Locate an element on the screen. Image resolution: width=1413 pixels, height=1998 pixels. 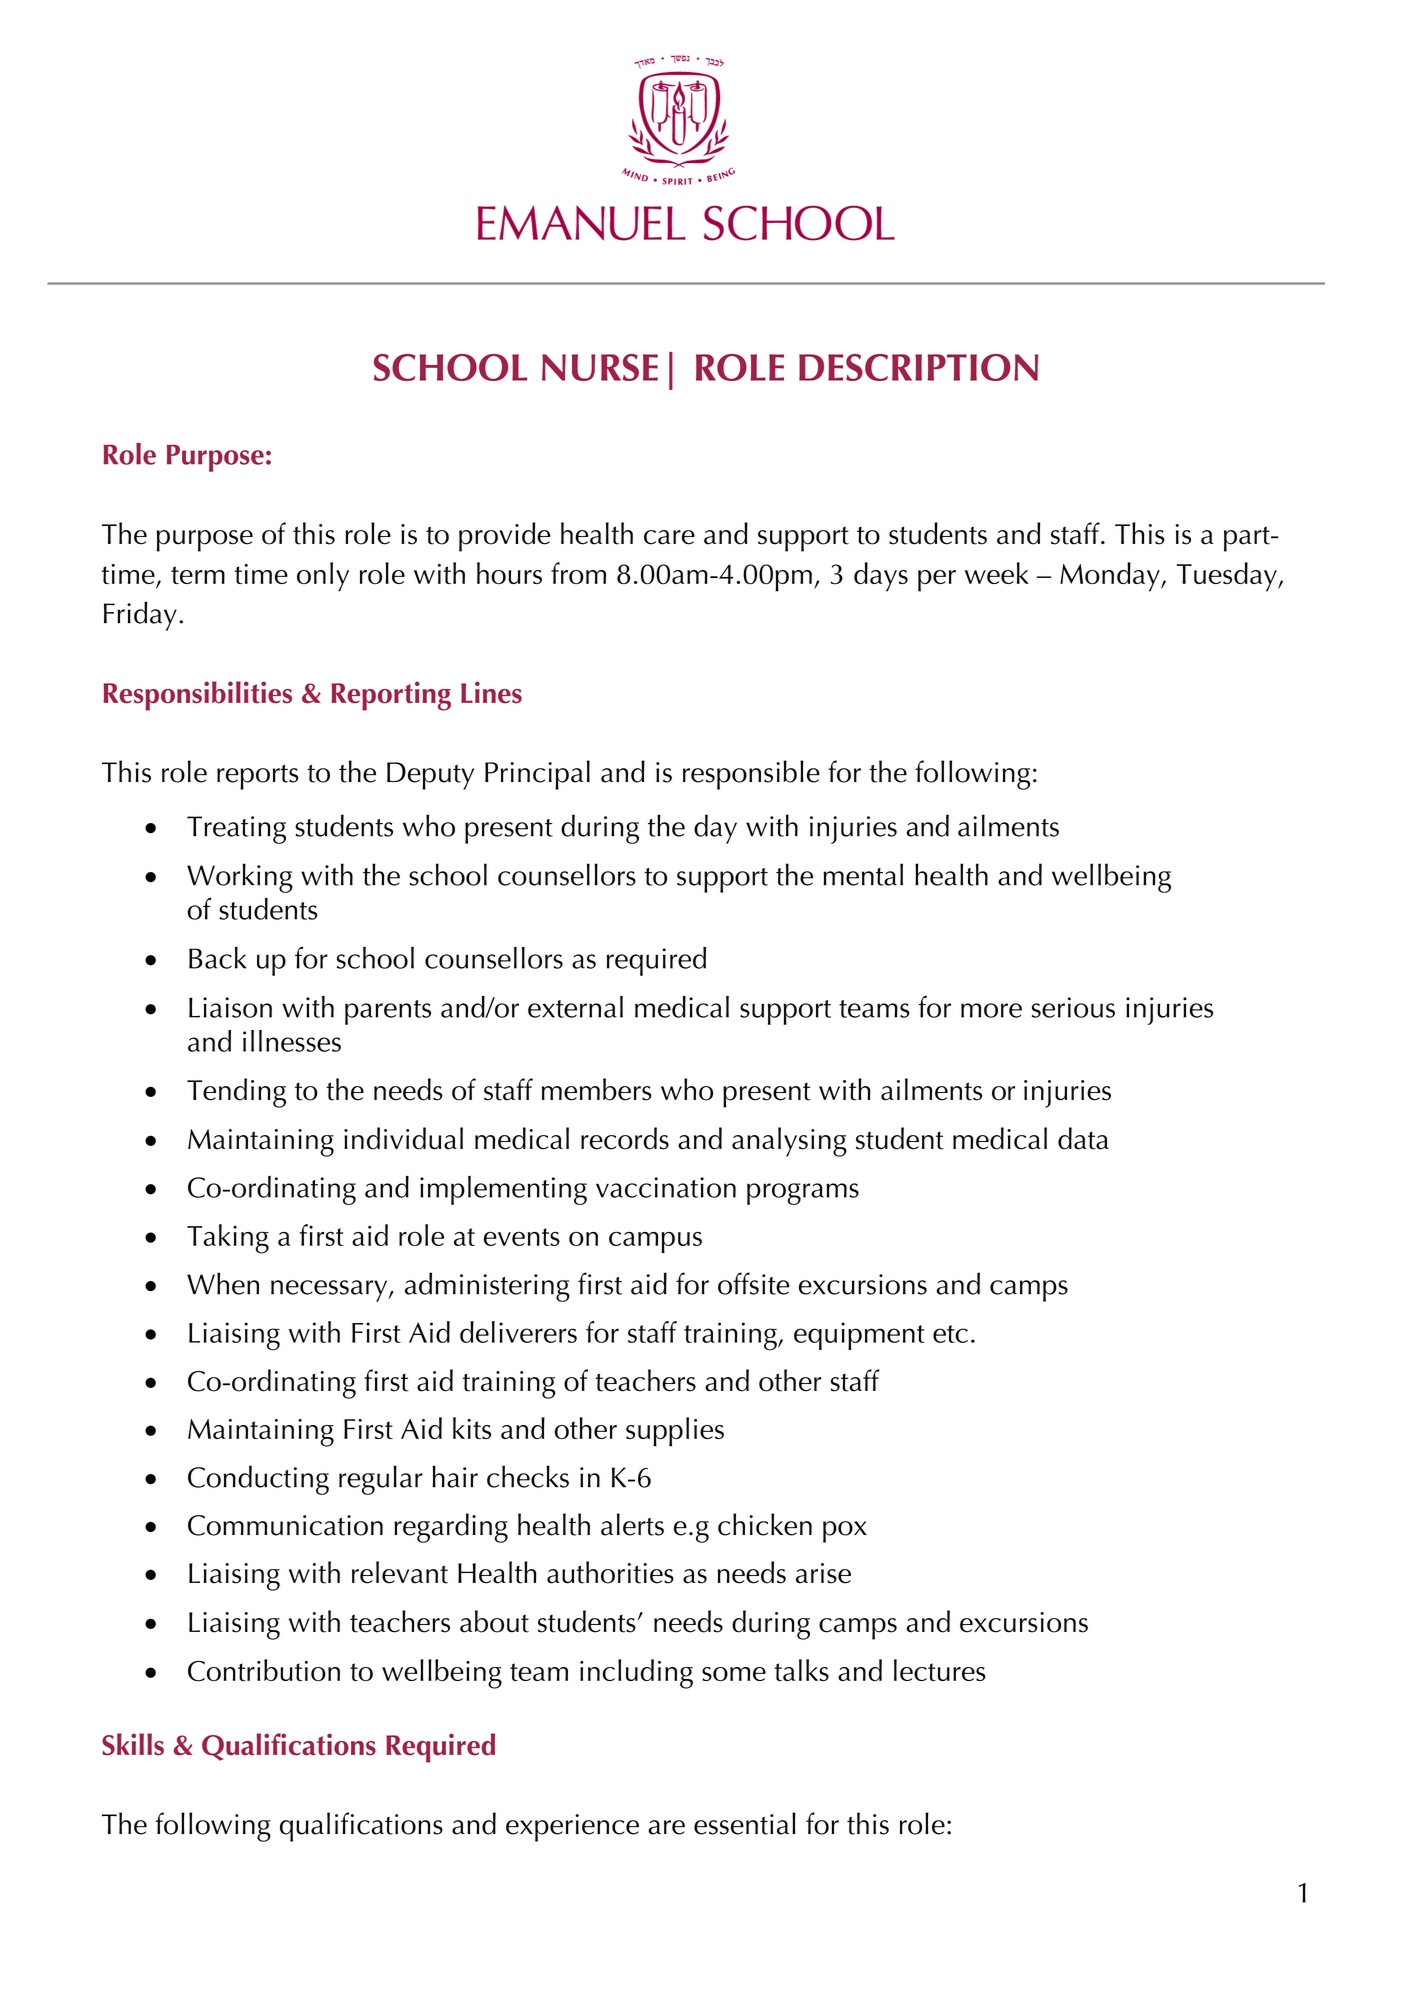
Tending is located at coordinates (236, 1093).
